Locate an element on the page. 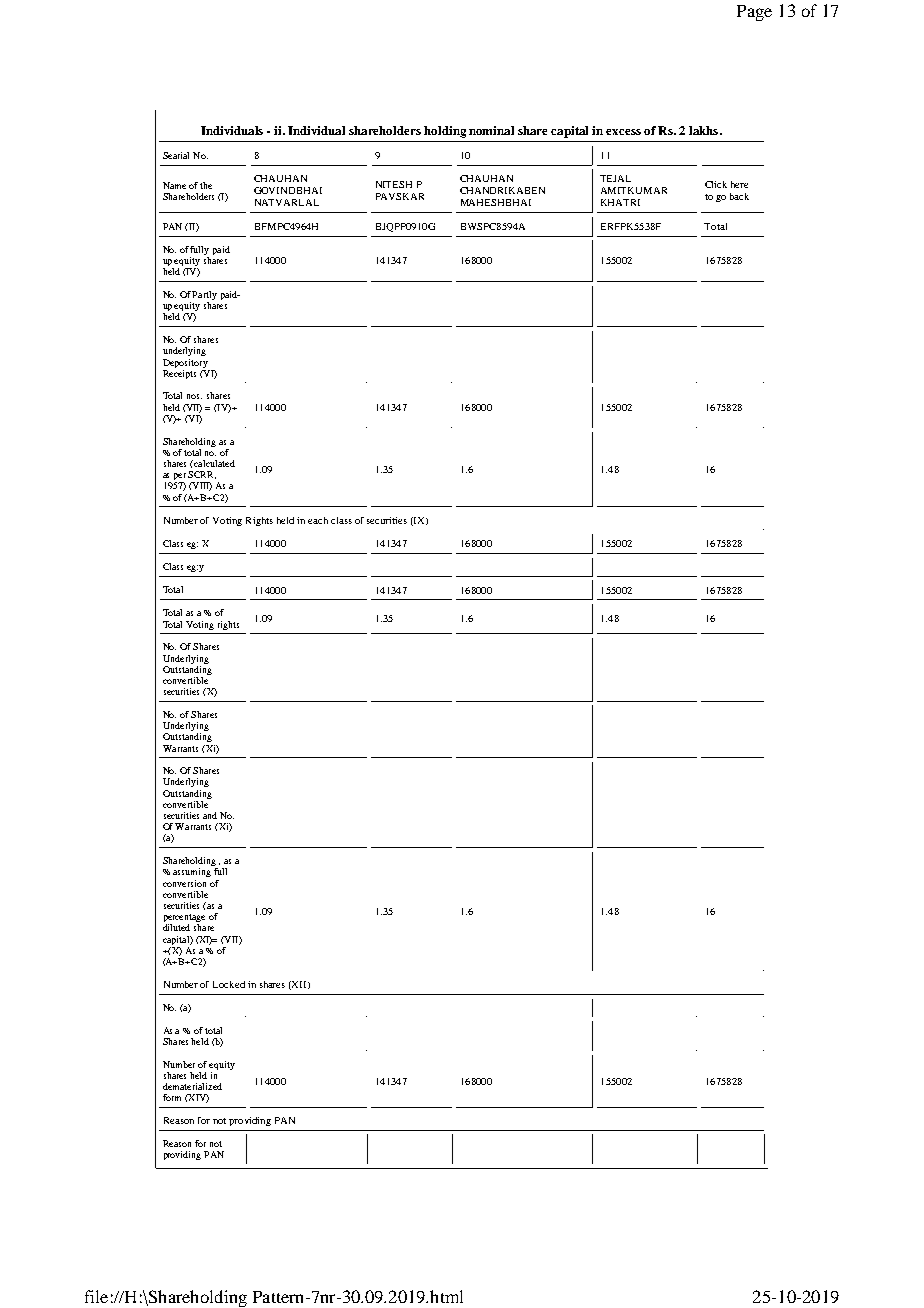 The height and width of the page is (1308, 924). KHATRI is located at coordinates (620, 202).
